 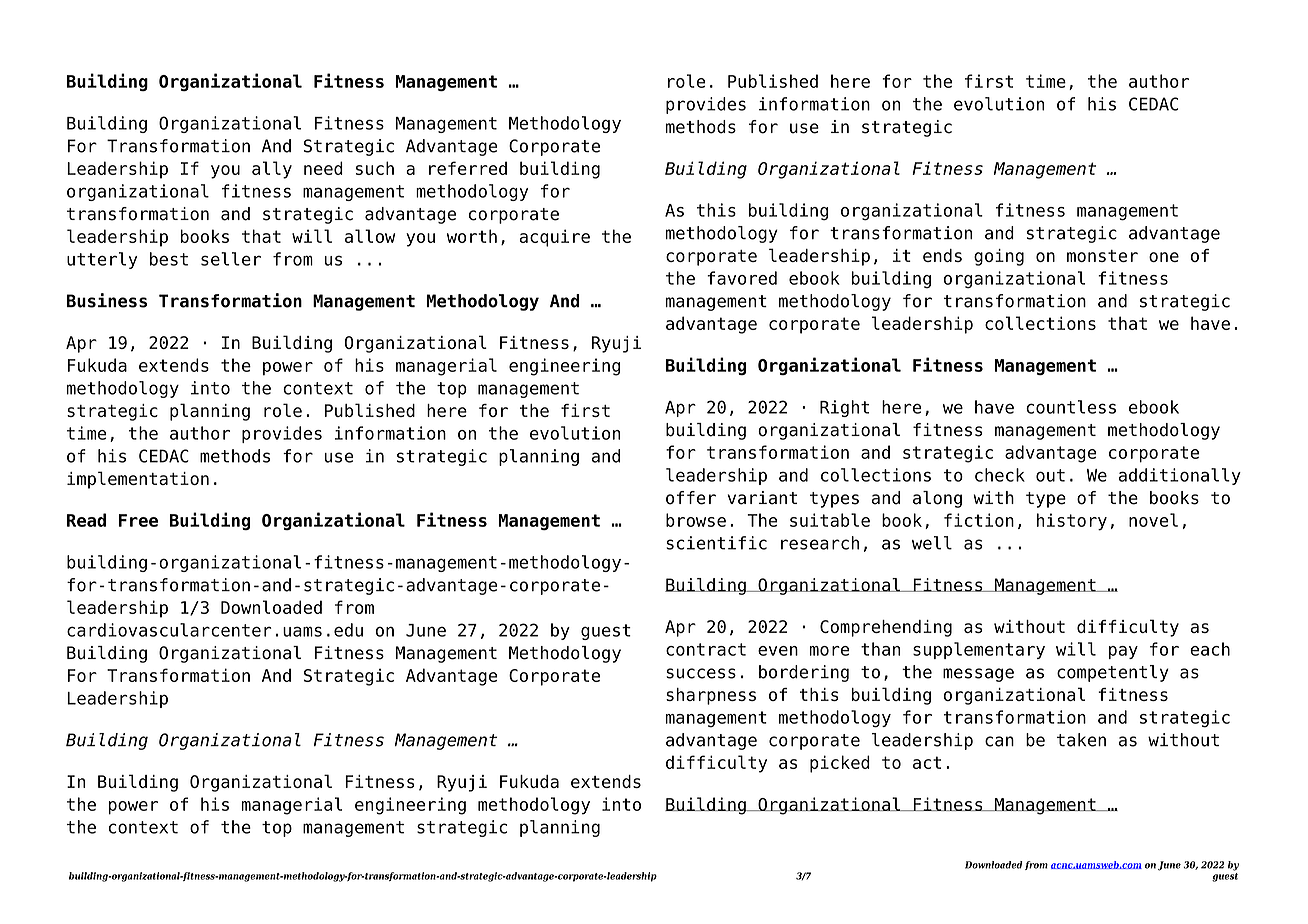 I want to click on implementation, so click(x=138, y=480).
